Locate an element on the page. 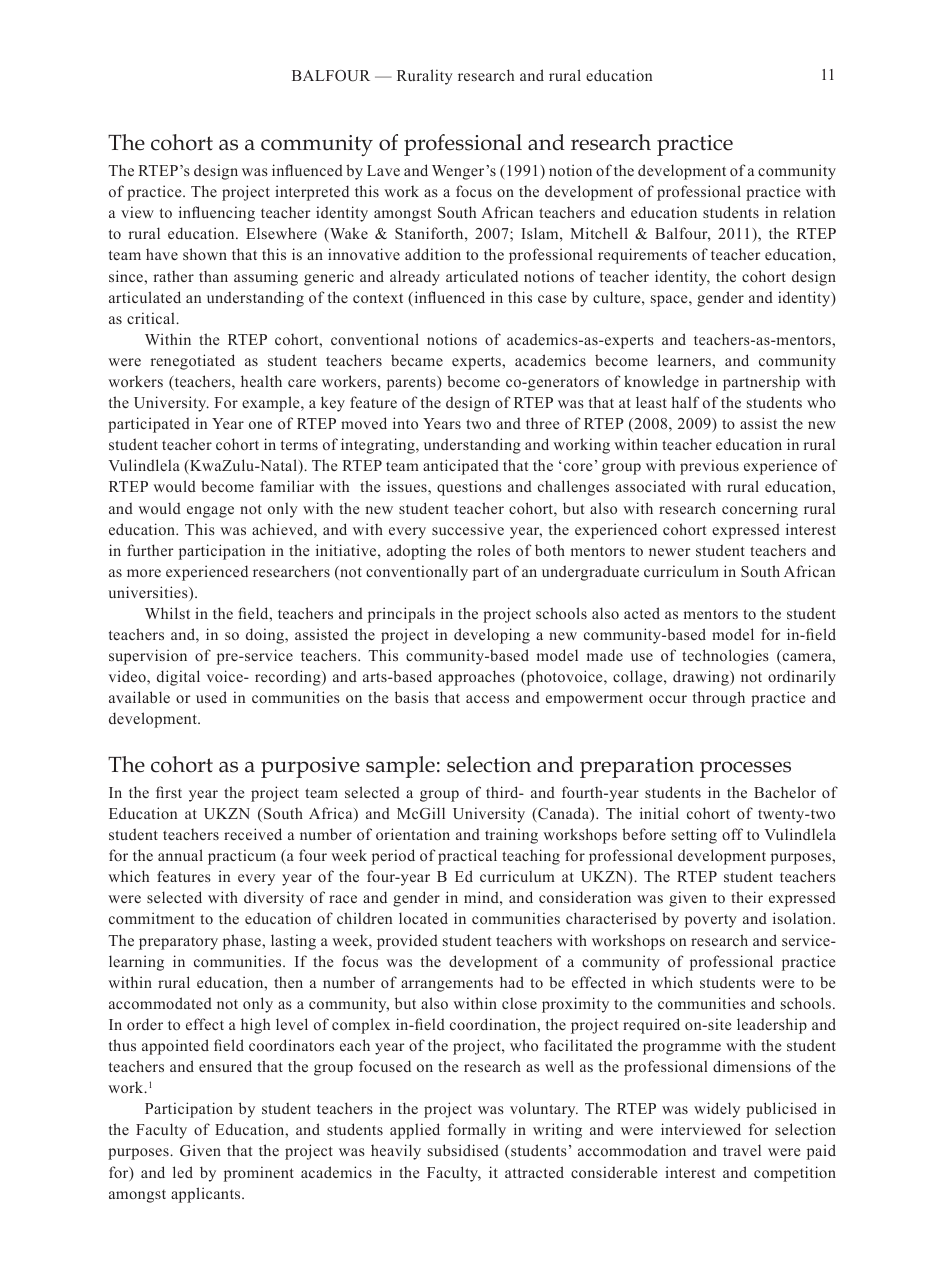 The width and height of the image is (925, 1288). approaches is located at coordinates (476, 678).
